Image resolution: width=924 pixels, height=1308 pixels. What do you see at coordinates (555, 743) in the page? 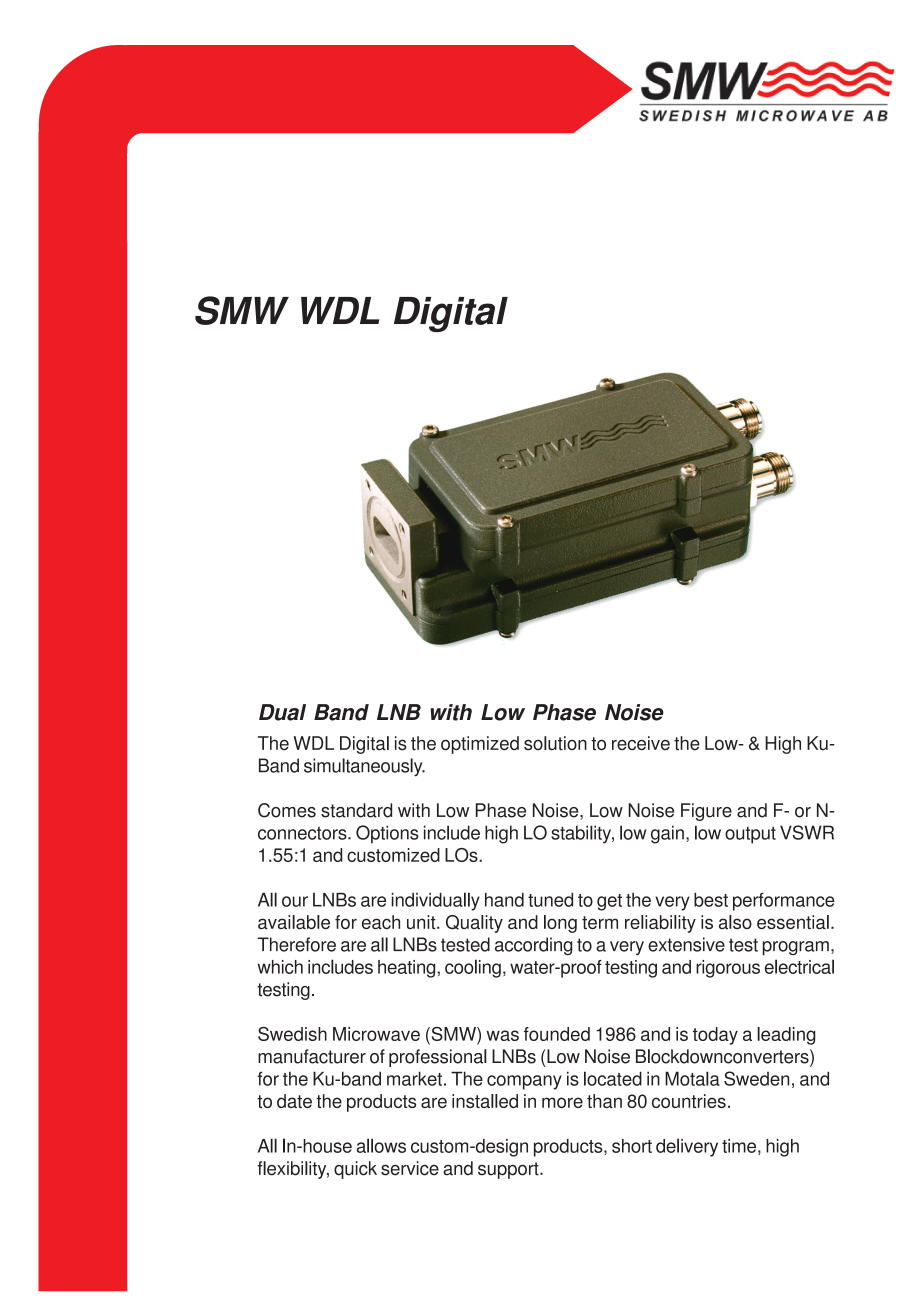
I see `solution` at bounding box center [555, 743].
